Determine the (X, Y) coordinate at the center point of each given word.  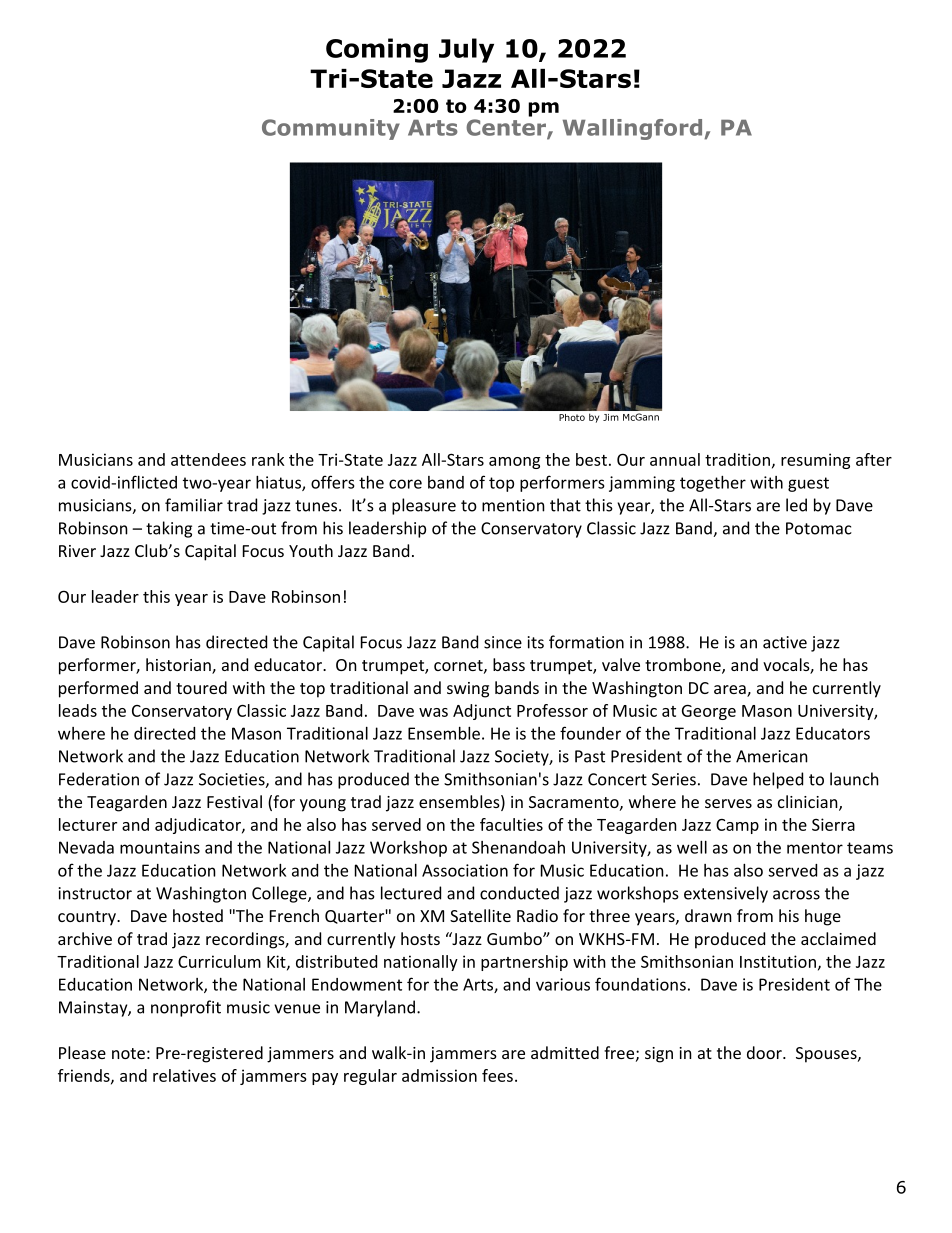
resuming (815, 461)
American (772, 756)
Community (331, 129)
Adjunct (482, 712)
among (514, 463)
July (466, 50)
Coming (377, 50)
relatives (184, 1075)
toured (201, 687)
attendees (208, 459)
